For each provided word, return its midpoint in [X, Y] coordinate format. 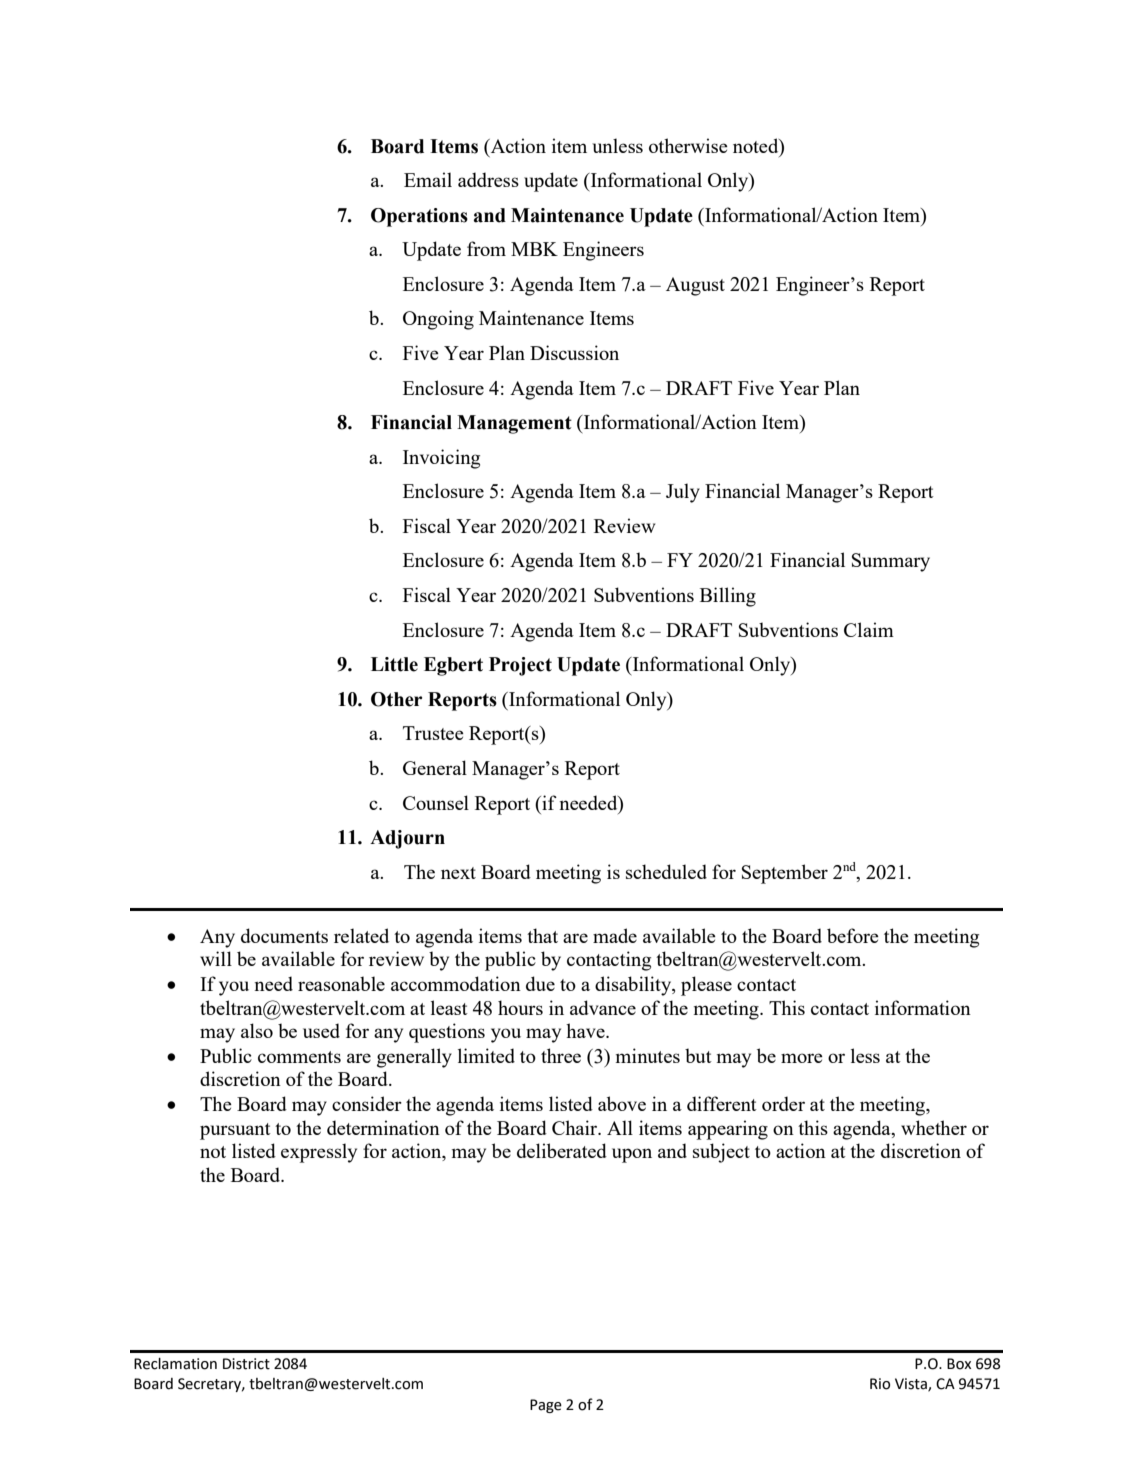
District [246, 1364]
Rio [880, 1384]
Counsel [436, 802]
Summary [891, 562]
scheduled [666, 871]
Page [546, 1406]
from [486, 248]
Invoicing [441, 459]
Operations [419, 217]
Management [514, 424]
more [802, 1058]
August [695, 286]
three [561, 1055]
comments [299, 1057]
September [785, 874]
